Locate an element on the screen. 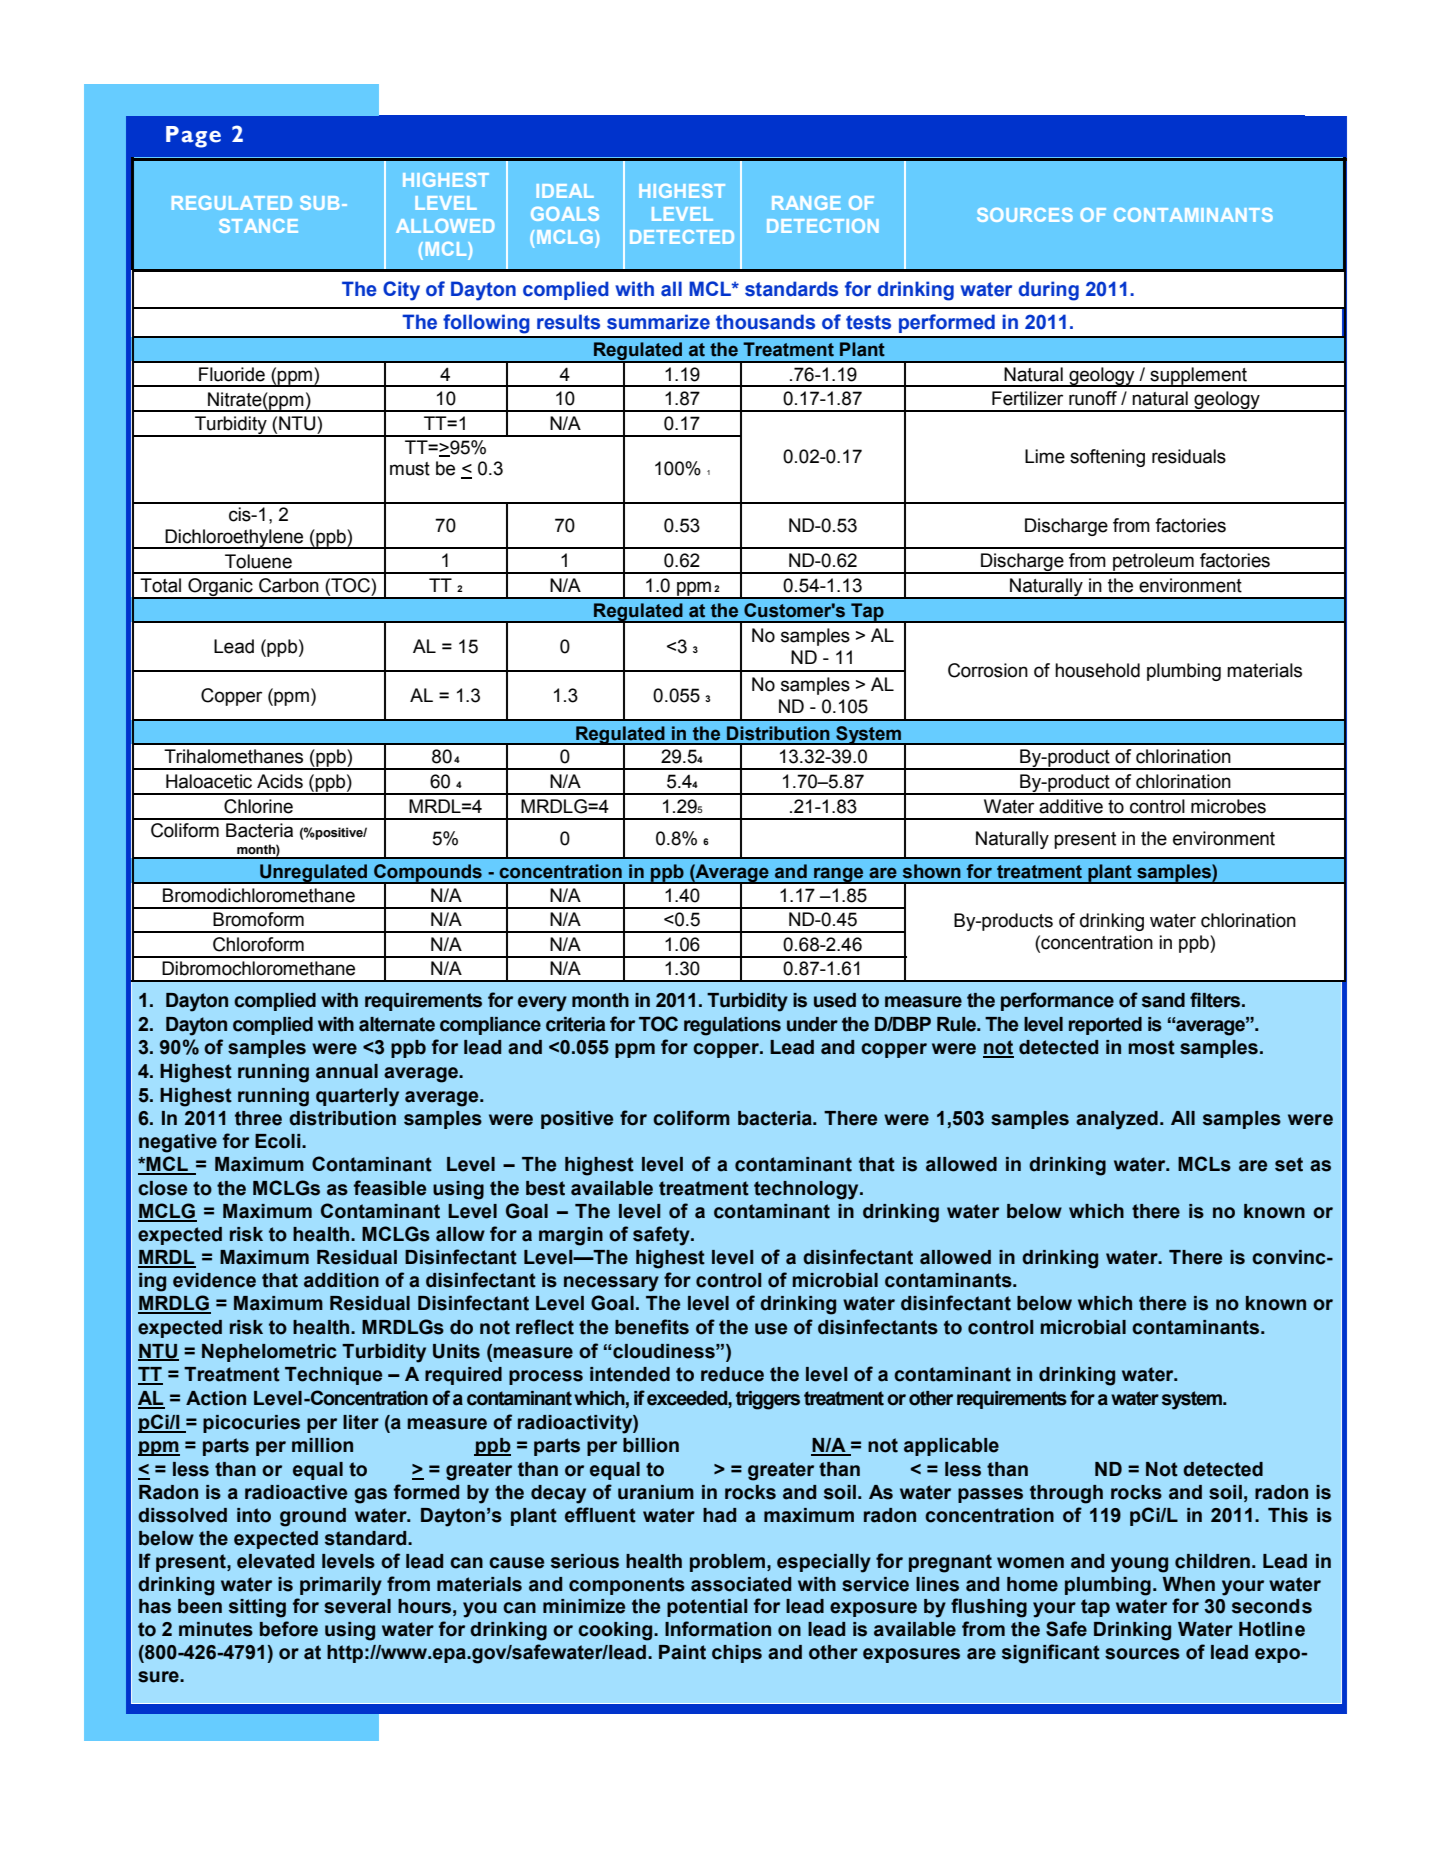  three is located at coordinates (258, 1118).
